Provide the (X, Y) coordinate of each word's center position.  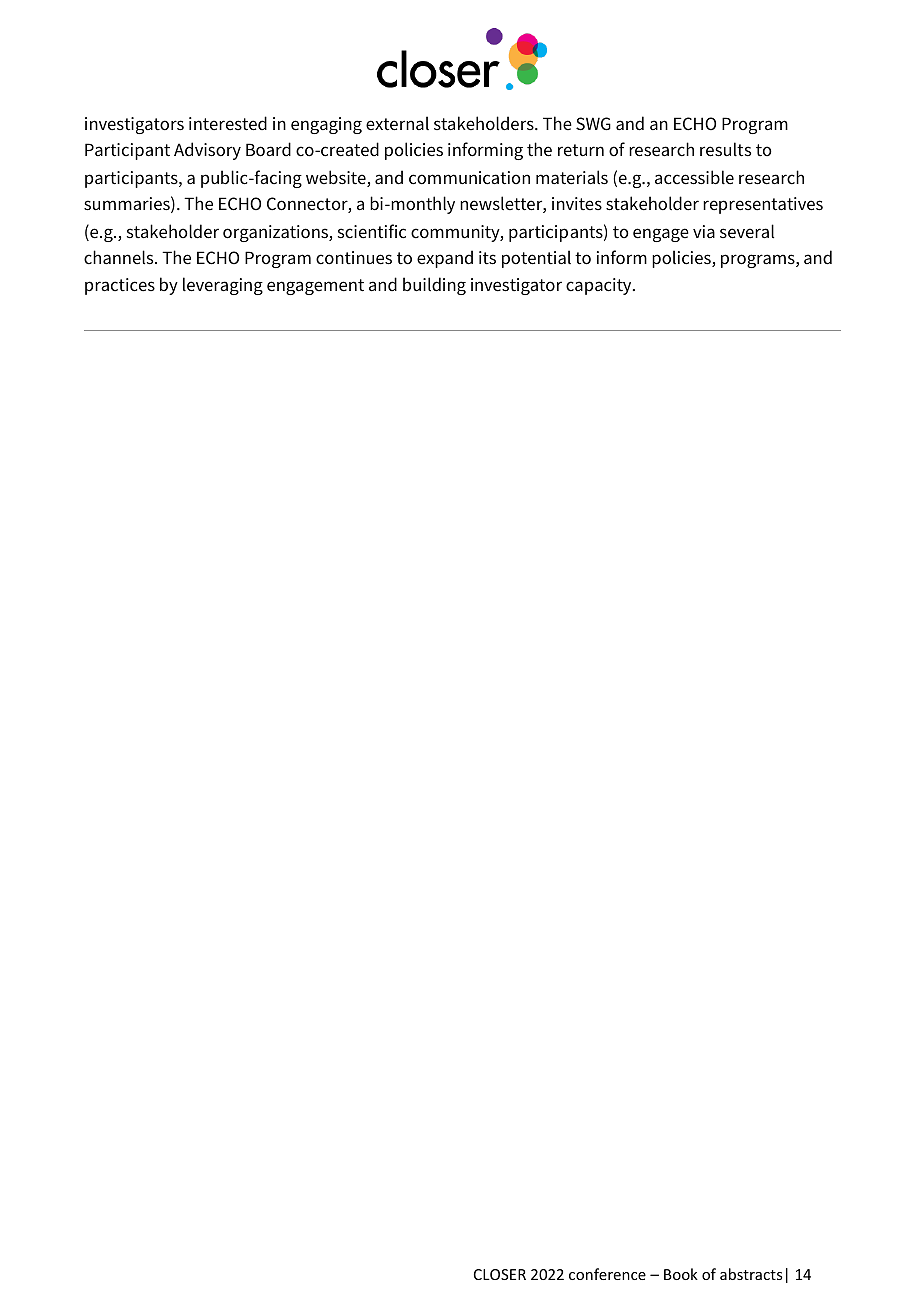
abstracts (751, 1274)
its (487, 258)
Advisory (207, 151)
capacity (600, 286)
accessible (694, 177)
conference (607, 1274)
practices (120, 286)
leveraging (223, 286)
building (434, 286)
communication (469, 178)
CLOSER (500, 1274)
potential (536, 259)
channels (120, 257)
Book (681, 1274)
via (704, 231)
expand (445, 259)
